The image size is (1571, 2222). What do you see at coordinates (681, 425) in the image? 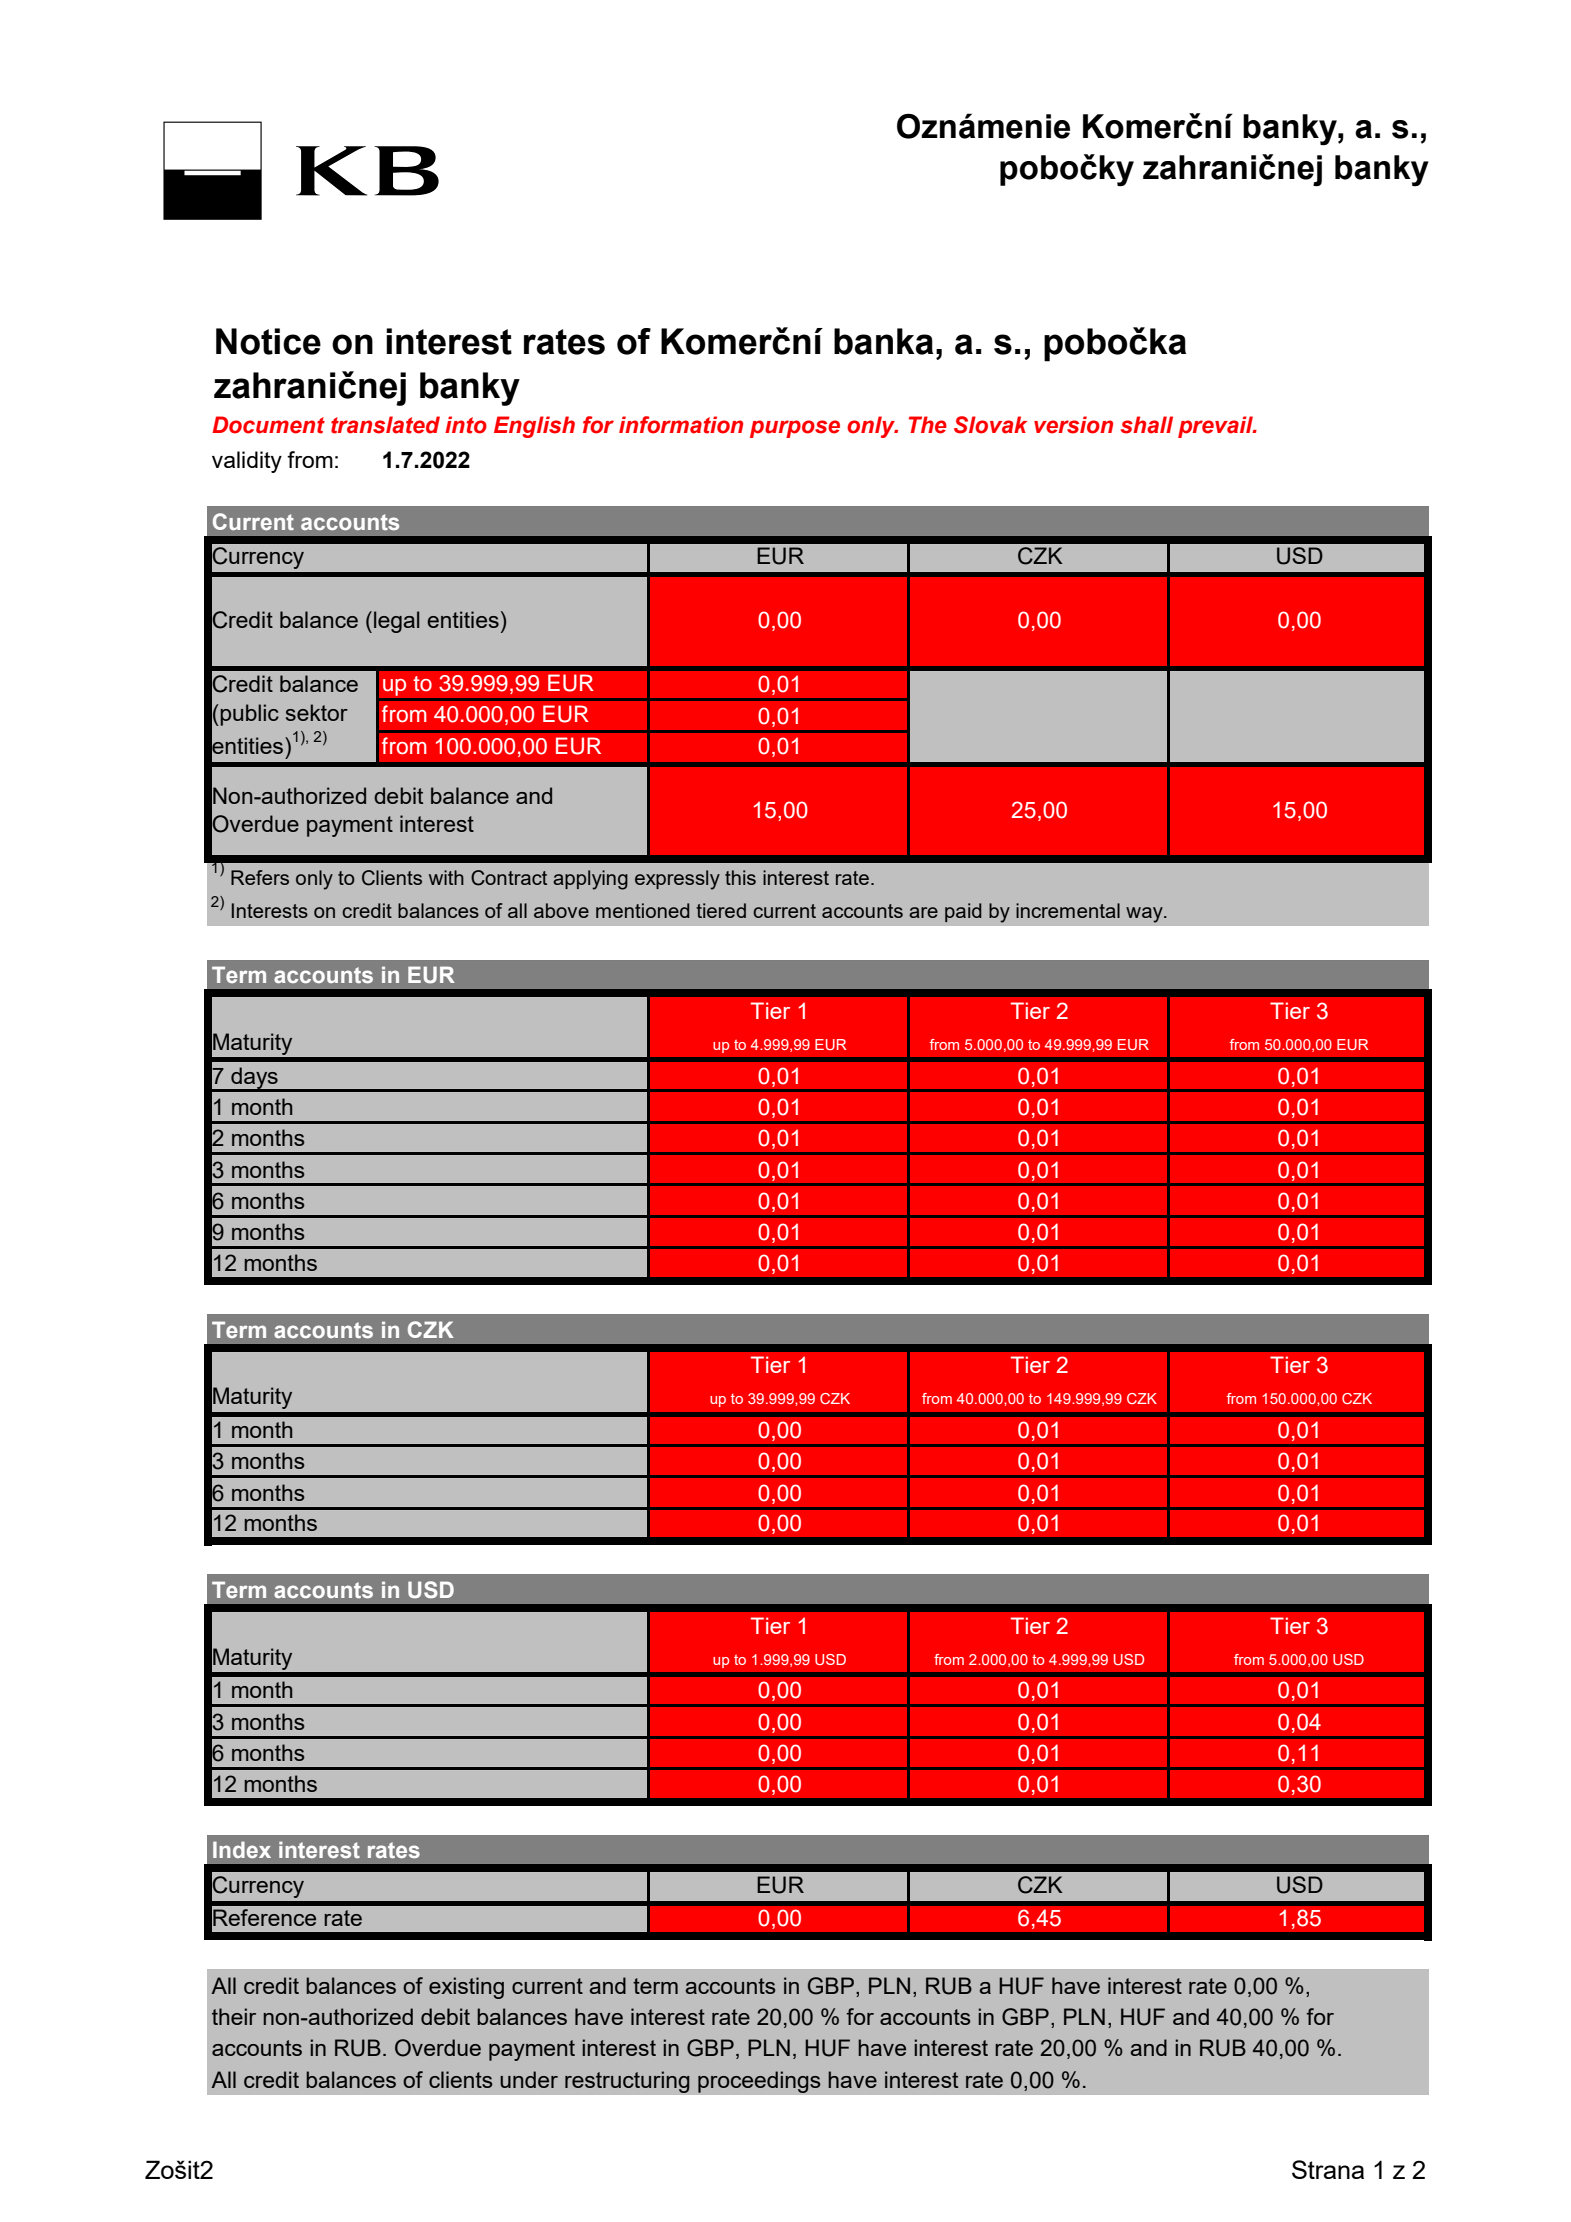
I see `information` at bounding box center [681, 425].
